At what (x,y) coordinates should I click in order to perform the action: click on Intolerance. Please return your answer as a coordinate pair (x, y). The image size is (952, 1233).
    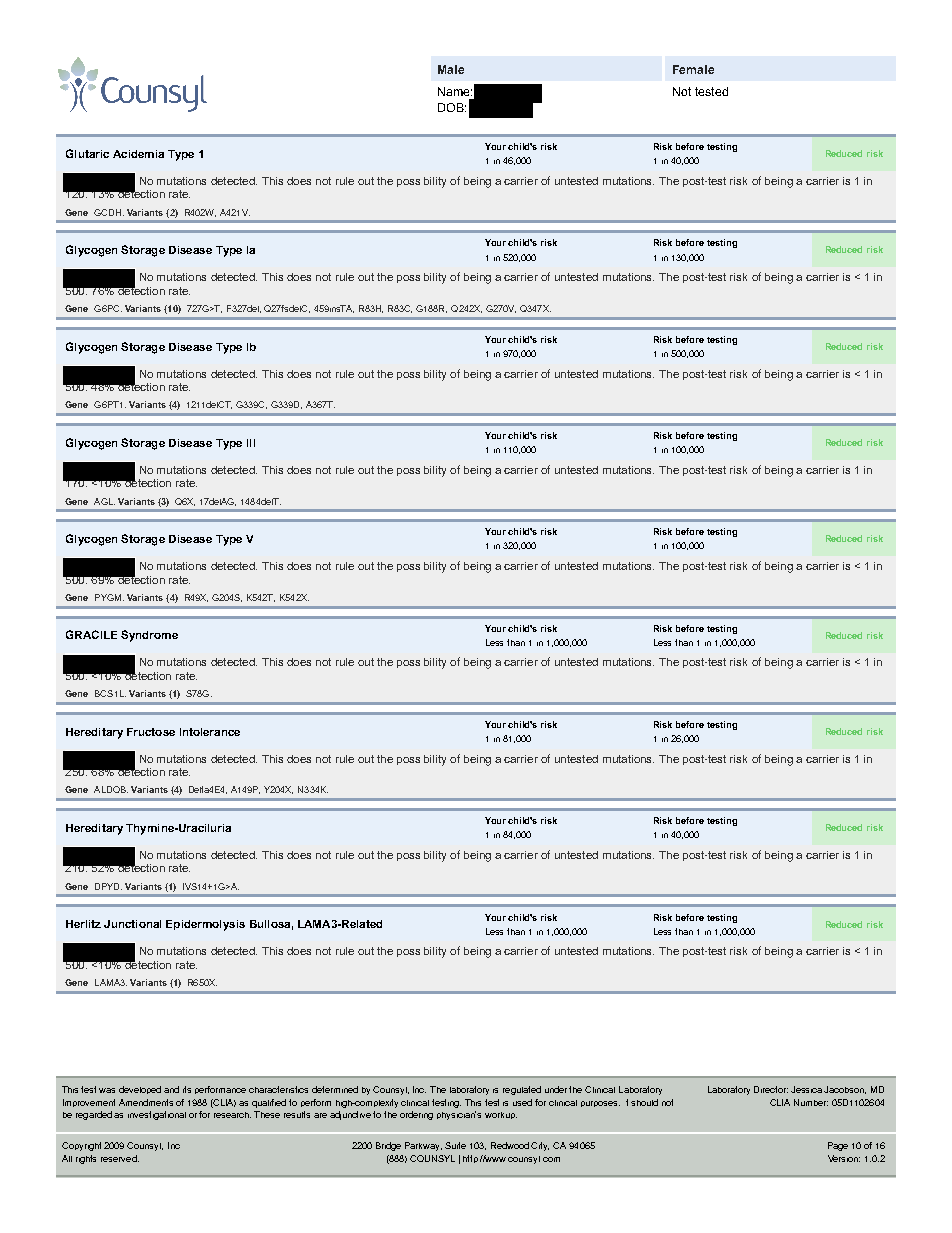
    Looking at the image, I should click on (210, 732).
